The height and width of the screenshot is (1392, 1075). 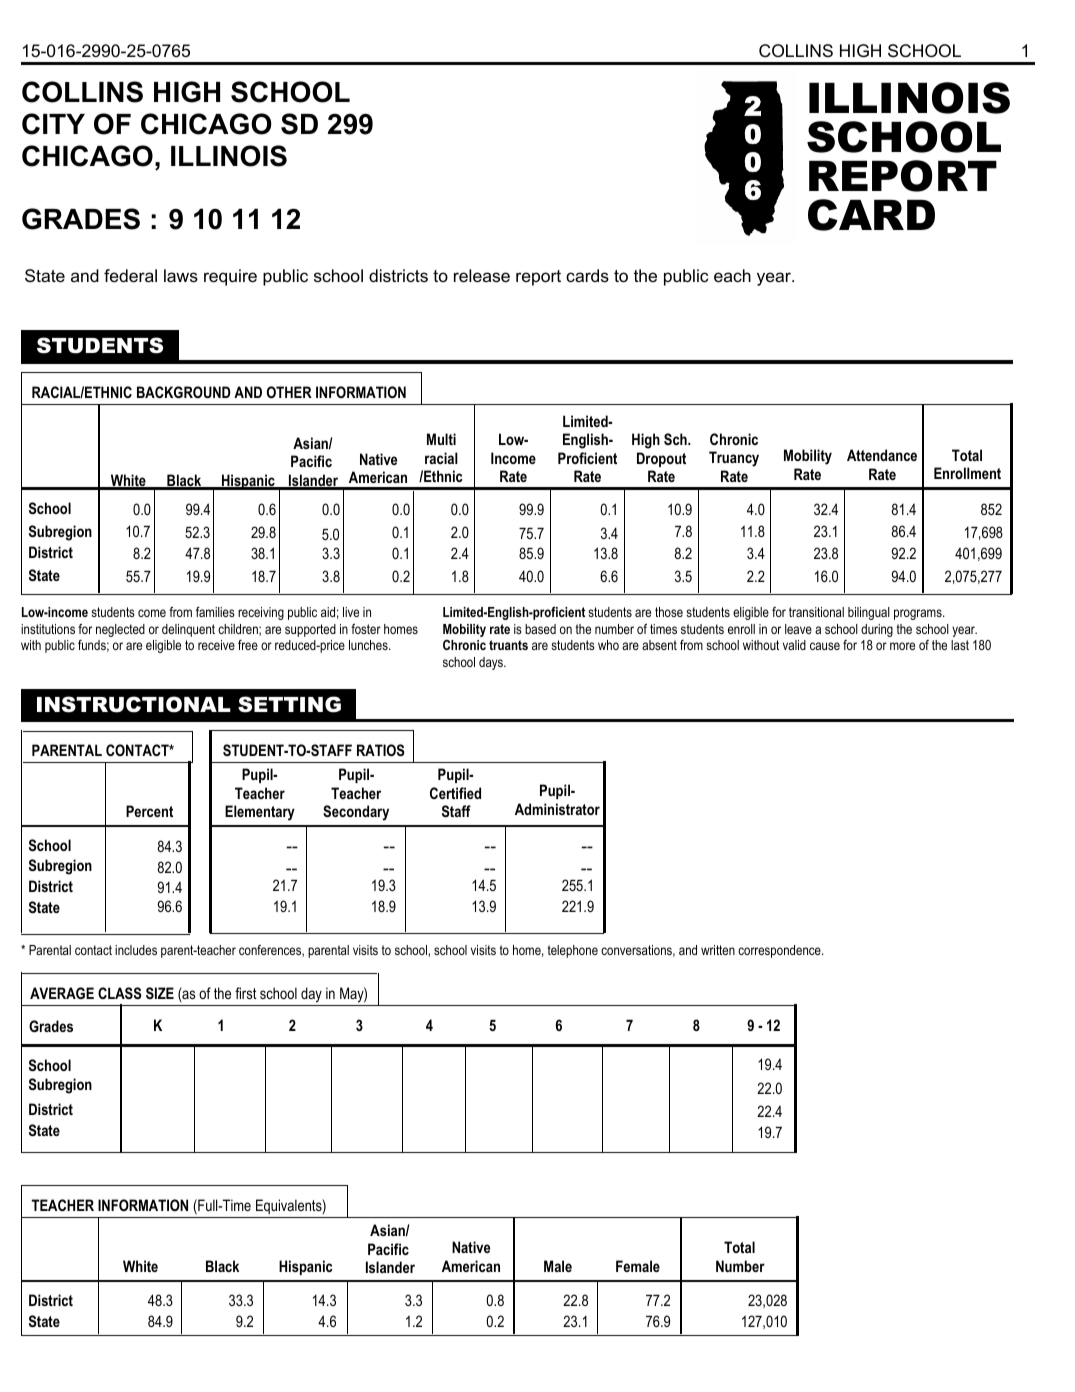 I want to click on bilingual, so click(x=869, y=613).
